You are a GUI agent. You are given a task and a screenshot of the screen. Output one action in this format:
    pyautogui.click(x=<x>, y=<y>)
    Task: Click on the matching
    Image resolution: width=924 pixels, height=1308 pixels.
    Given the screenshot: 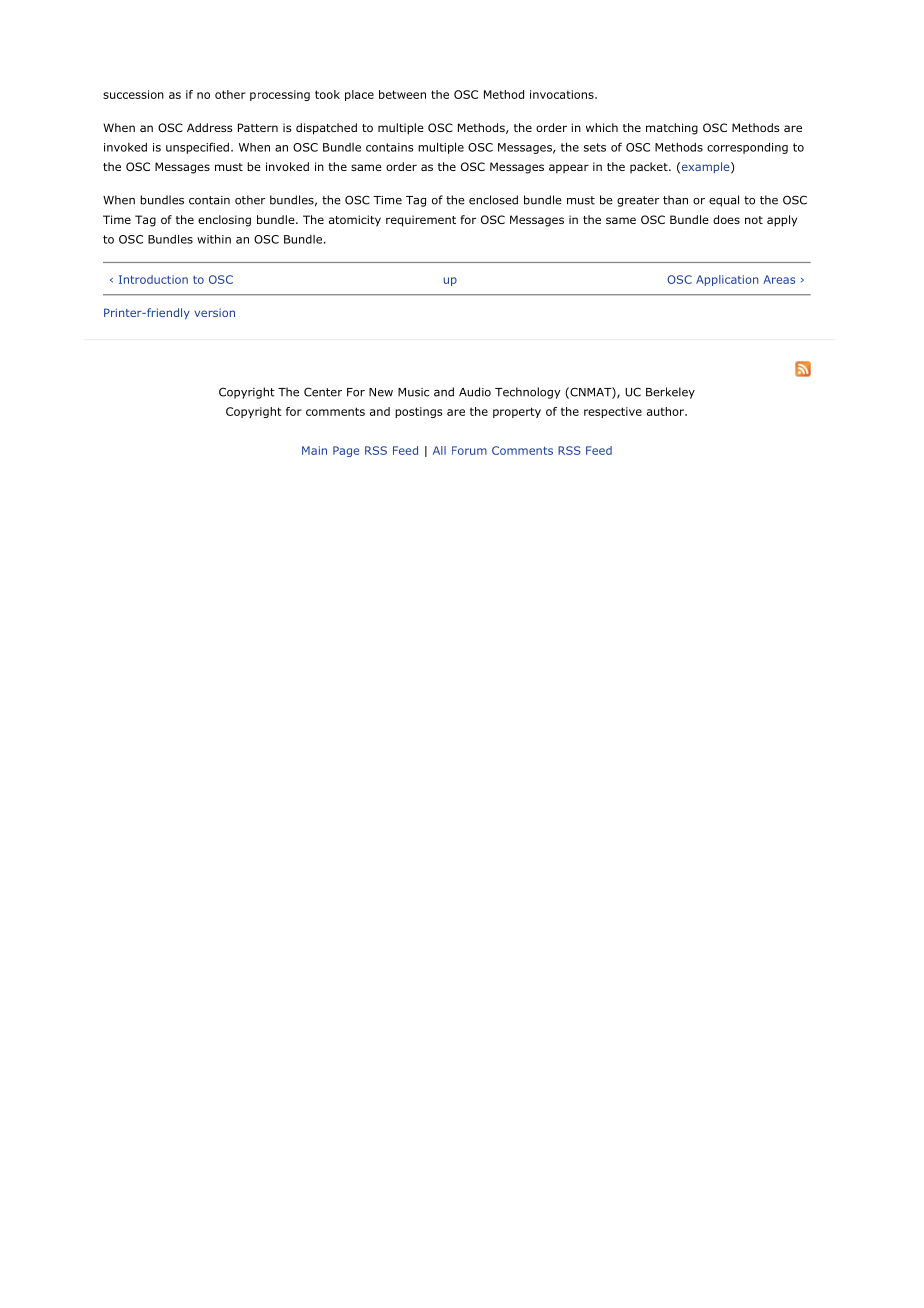 What is the action you would take?
    pyautogui.click(x=672, y=129)
